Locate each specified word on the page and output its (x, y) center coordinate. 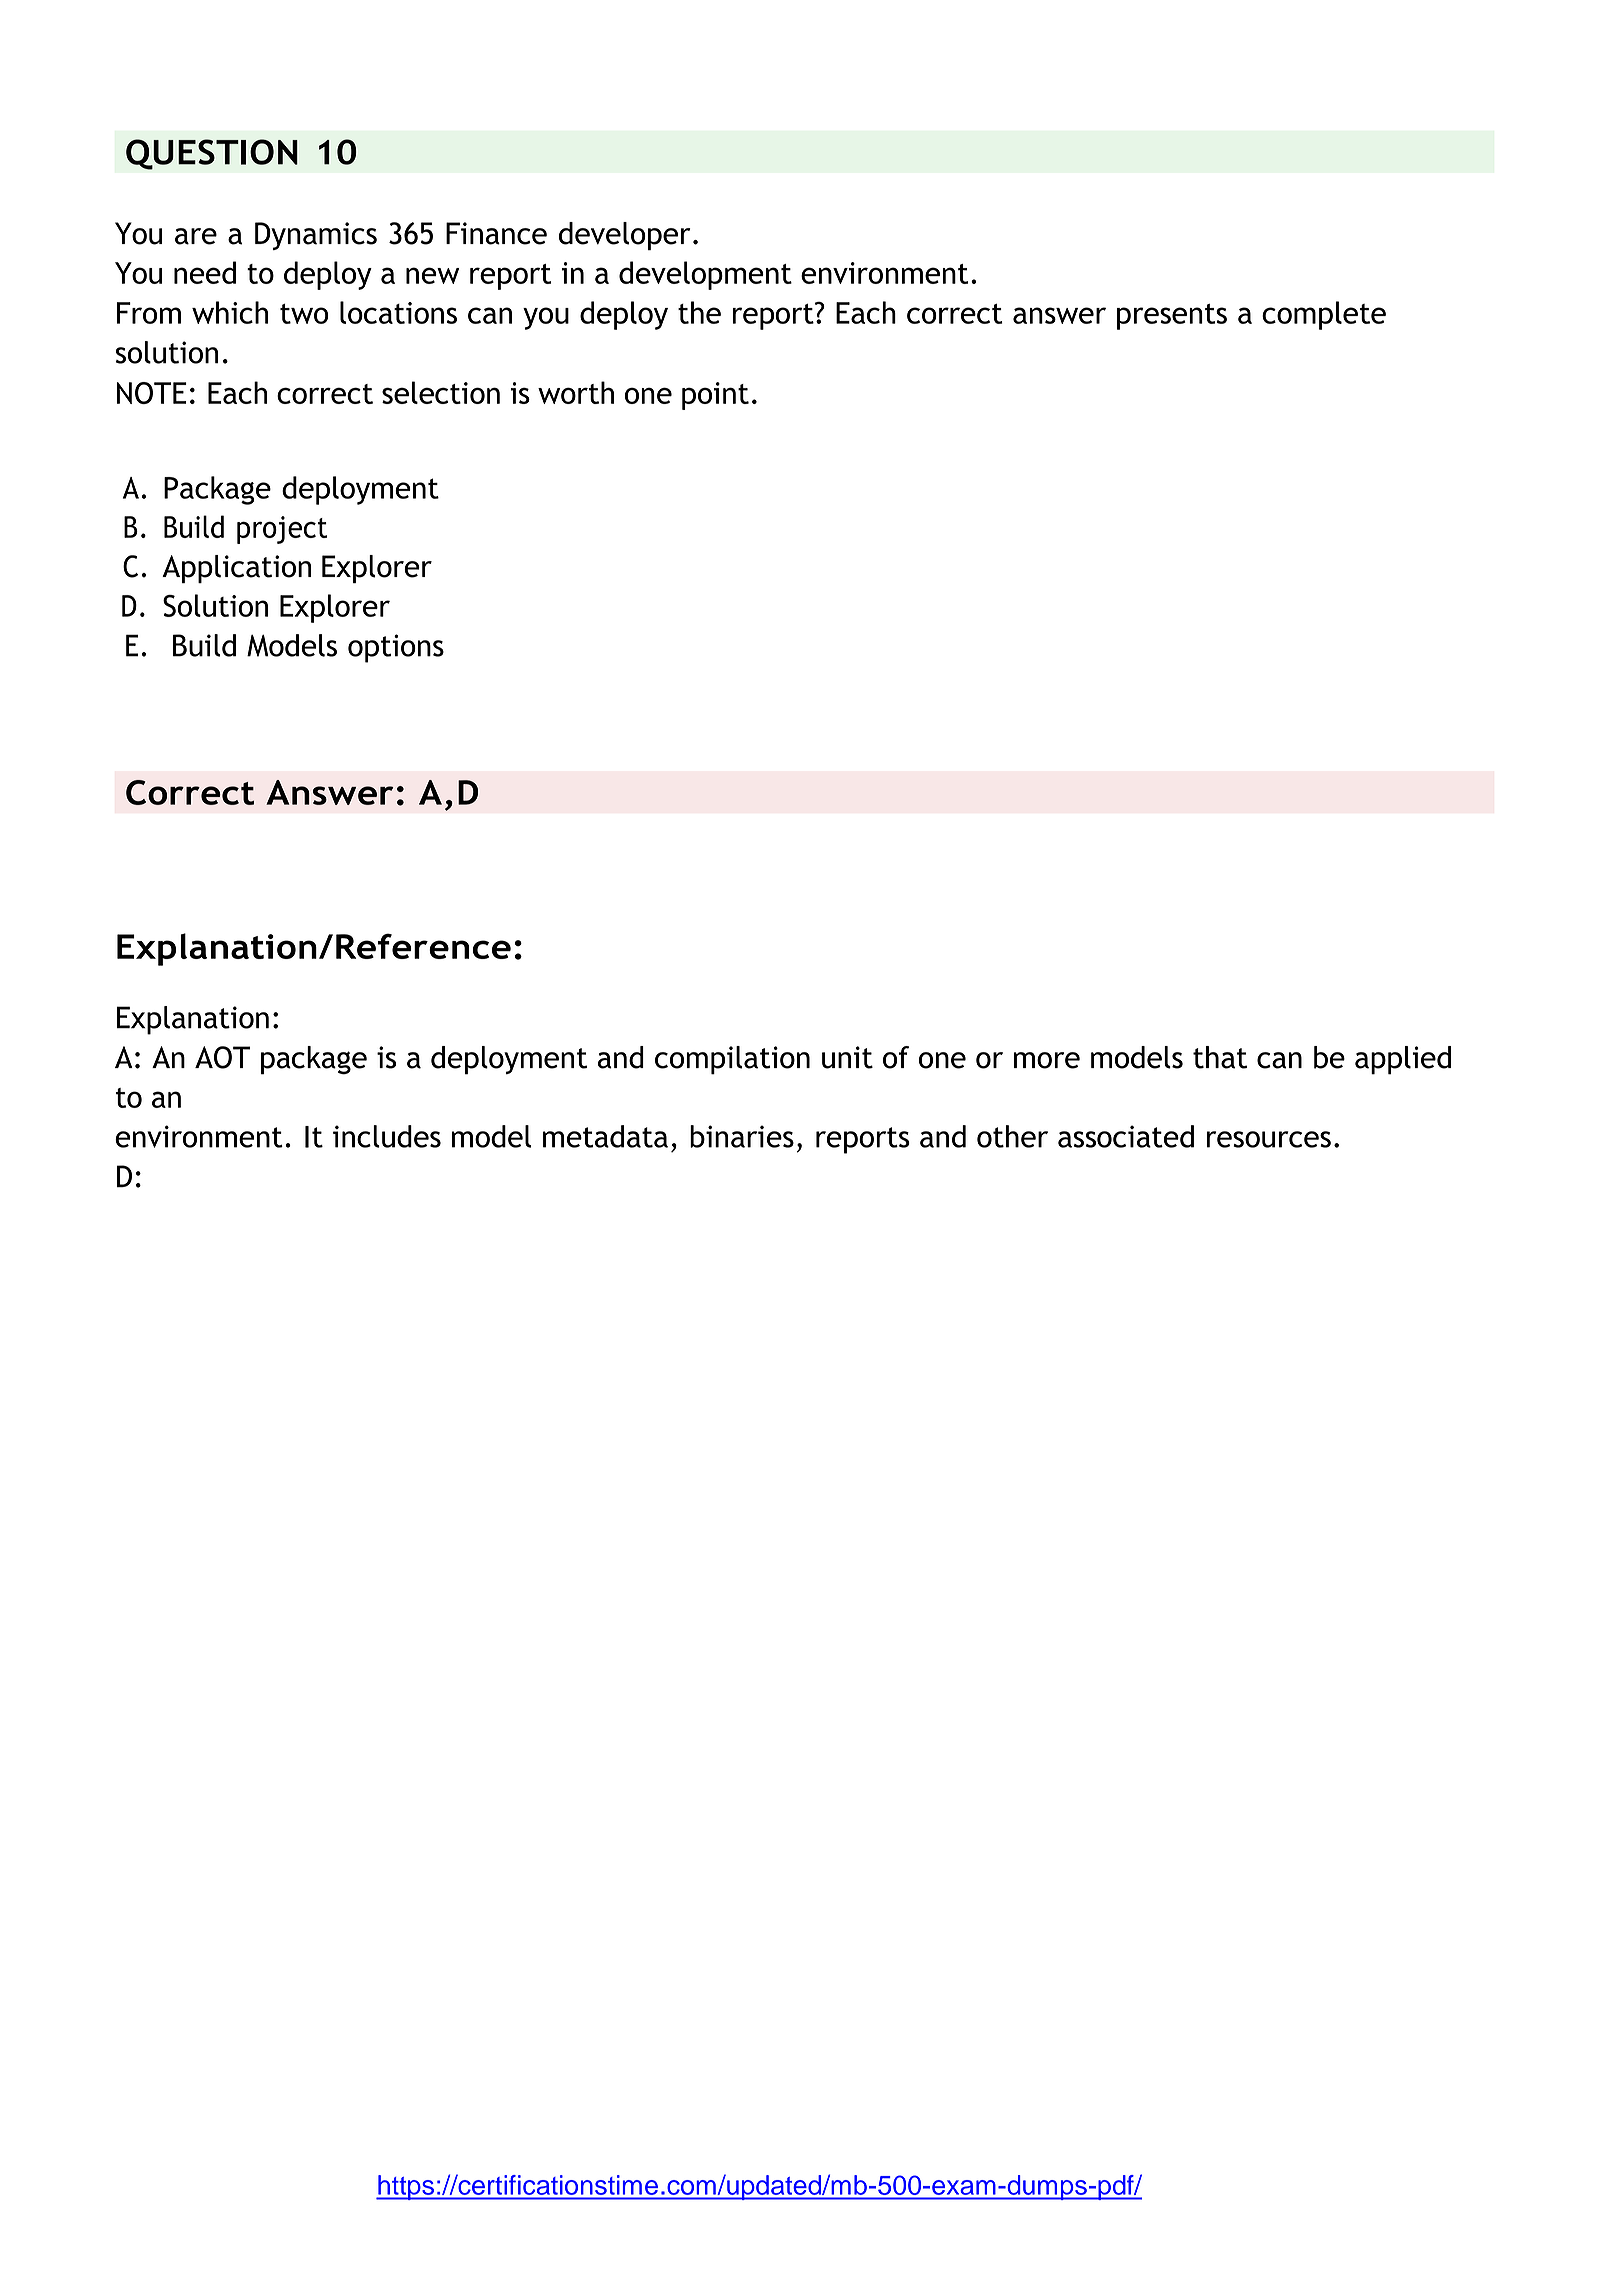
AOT (222, 1057)
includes (387, 1136)
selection (441, 392)
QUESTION (212, 154)
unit (847, 1057)
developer (624, 236)
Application (236, 569)
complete (1324, 315)
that (1220, 1057)
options (396, 648)
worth (576, 392)
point (715, 396)
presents (1172, 317)
